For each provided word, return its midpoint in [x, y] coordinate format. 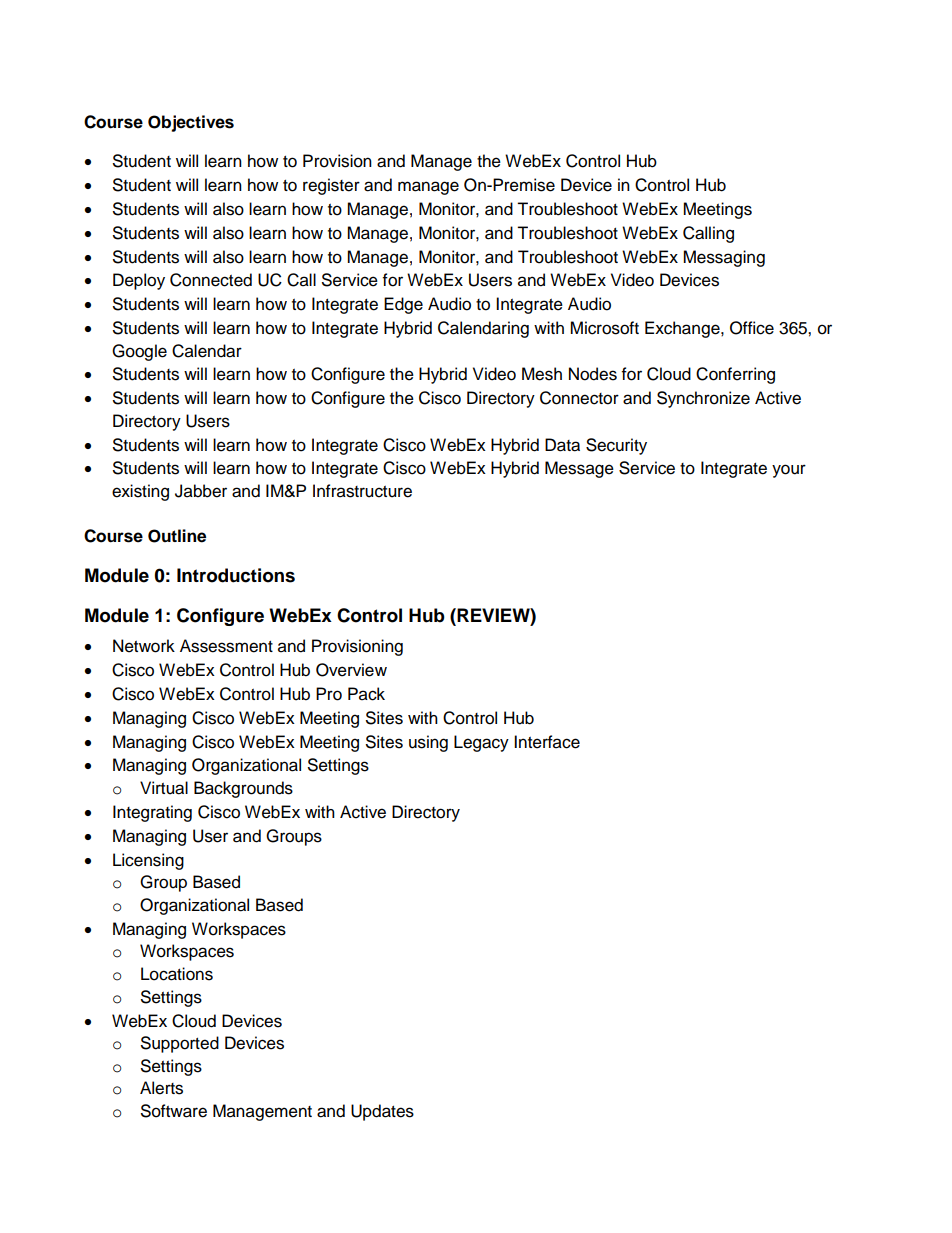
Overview [351, 670]
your [789, 471]
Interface [547, 742]
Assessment [226, 646]
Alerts [161, 1088]
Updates [382, 1112]
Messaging [724, 258]
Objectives [191, 123]
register [331, 186]
